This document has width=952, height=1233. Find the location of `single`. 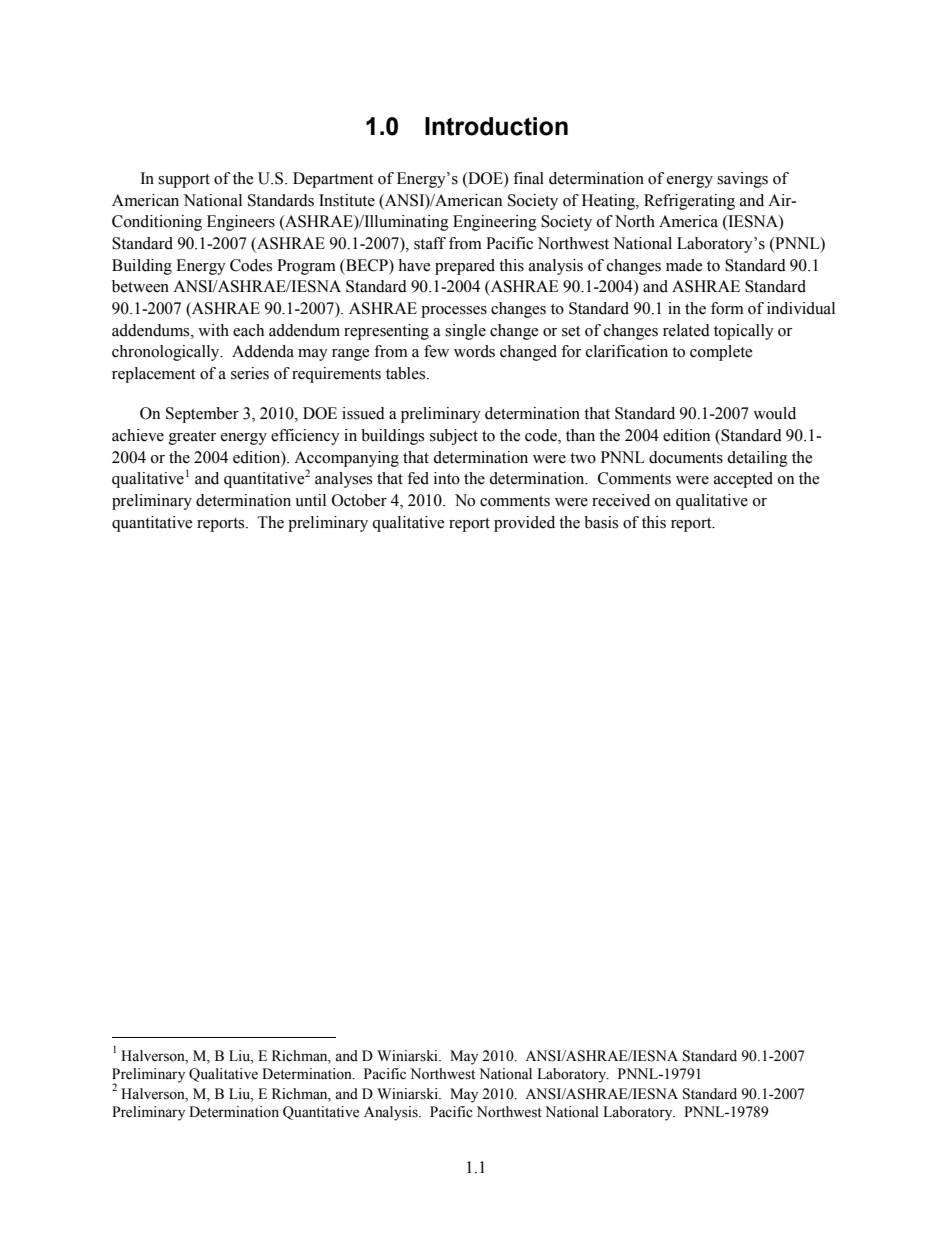

single is located at coordinates (465, 332).
